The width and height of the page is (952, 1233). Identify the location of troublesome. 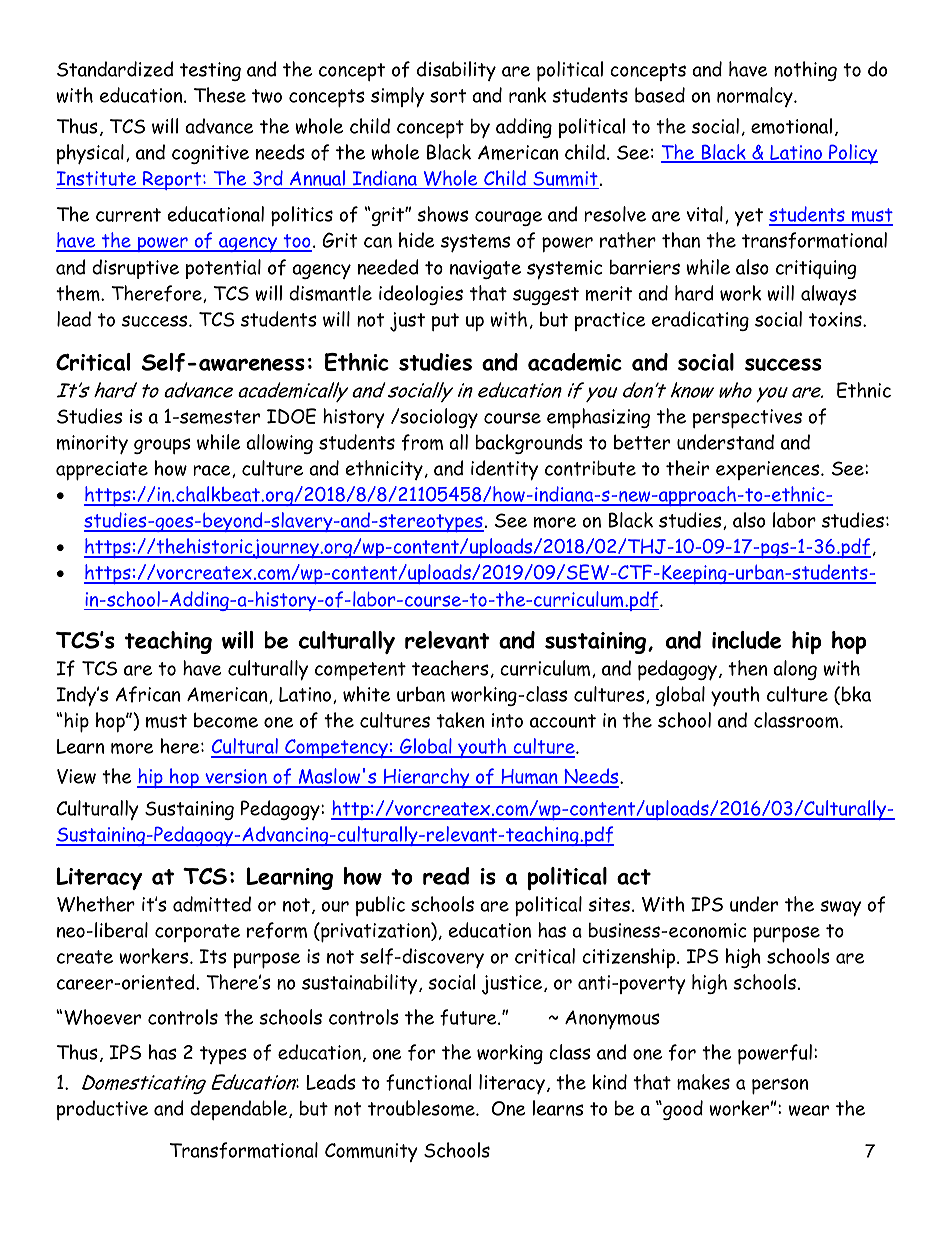
(422, 1108).
